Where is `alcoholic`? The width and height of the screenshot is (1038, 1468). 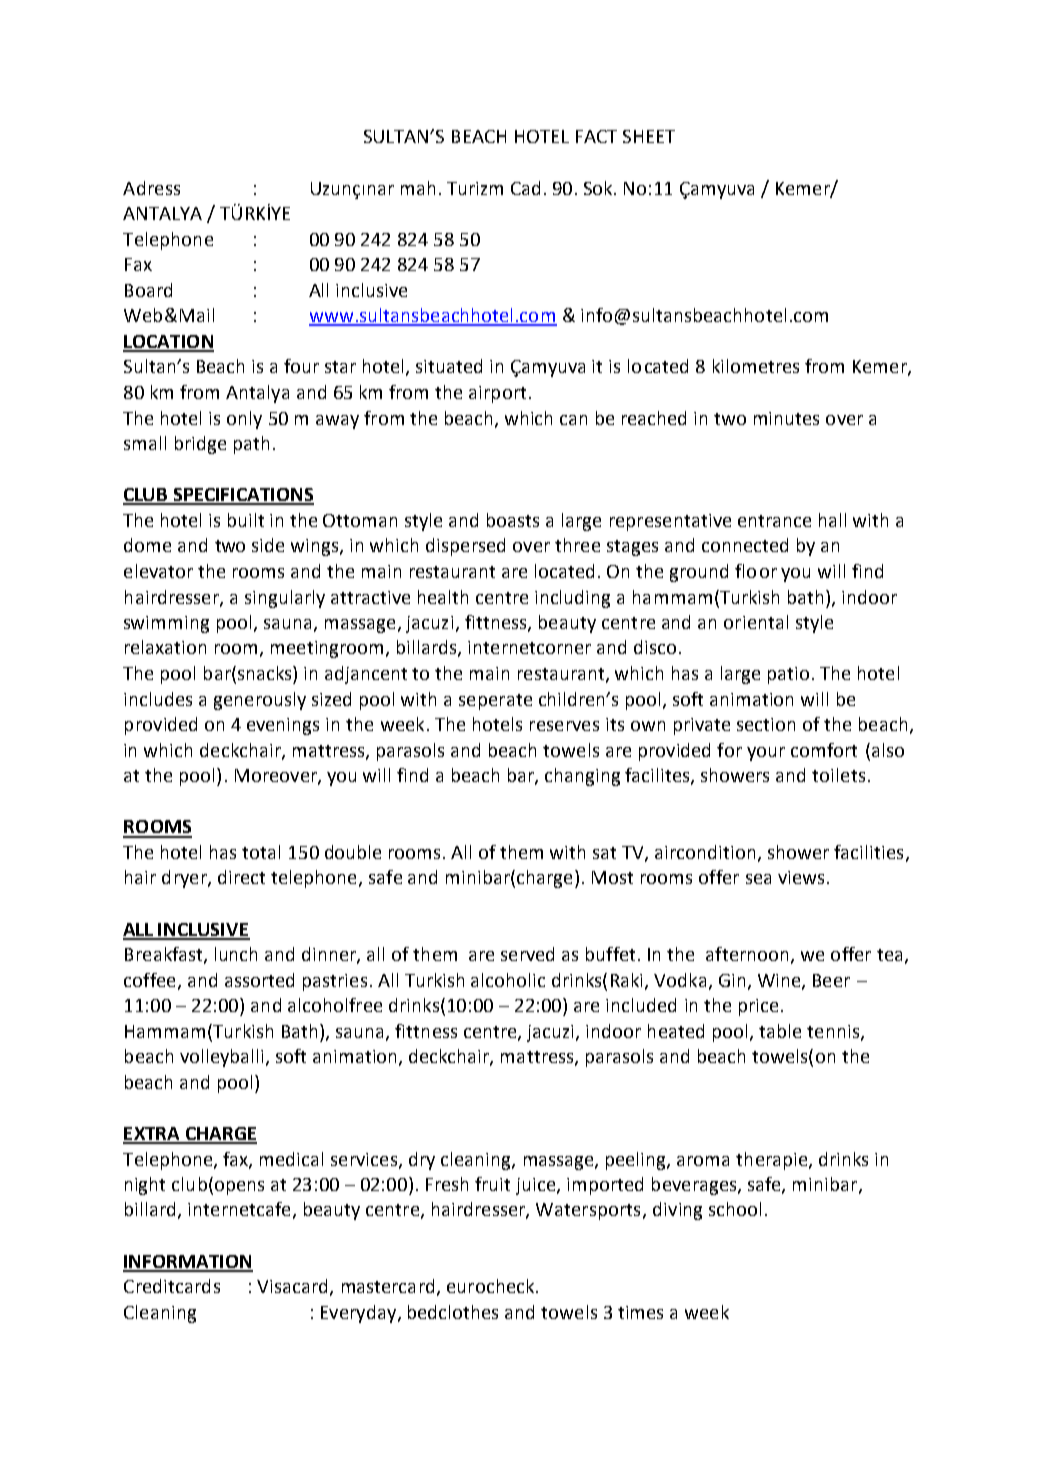
alcoholic is located at coordinates (508, 980).
